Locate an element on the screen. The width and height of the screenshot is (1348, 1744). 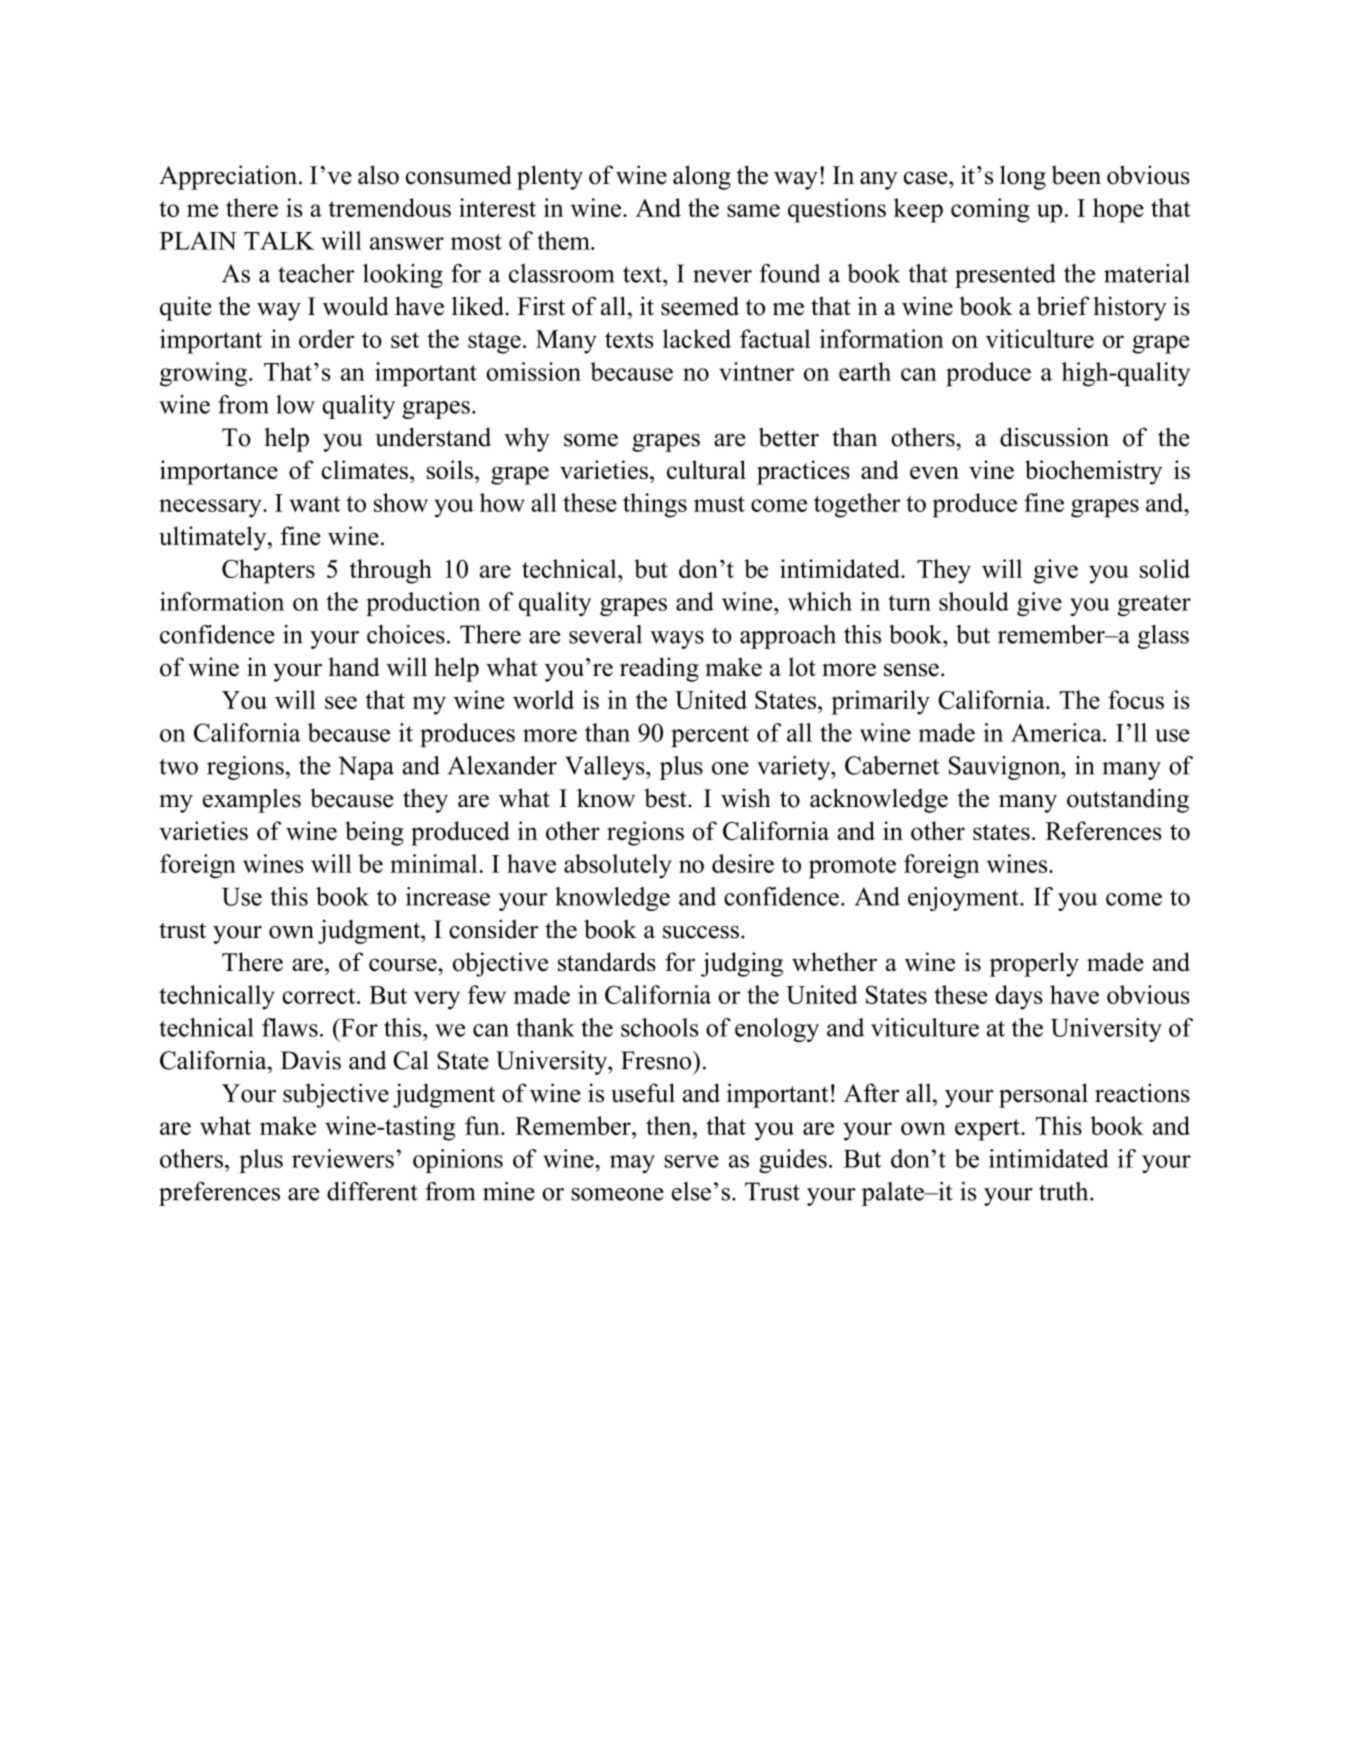
outstanding is located at coordinates (1128, 800).
